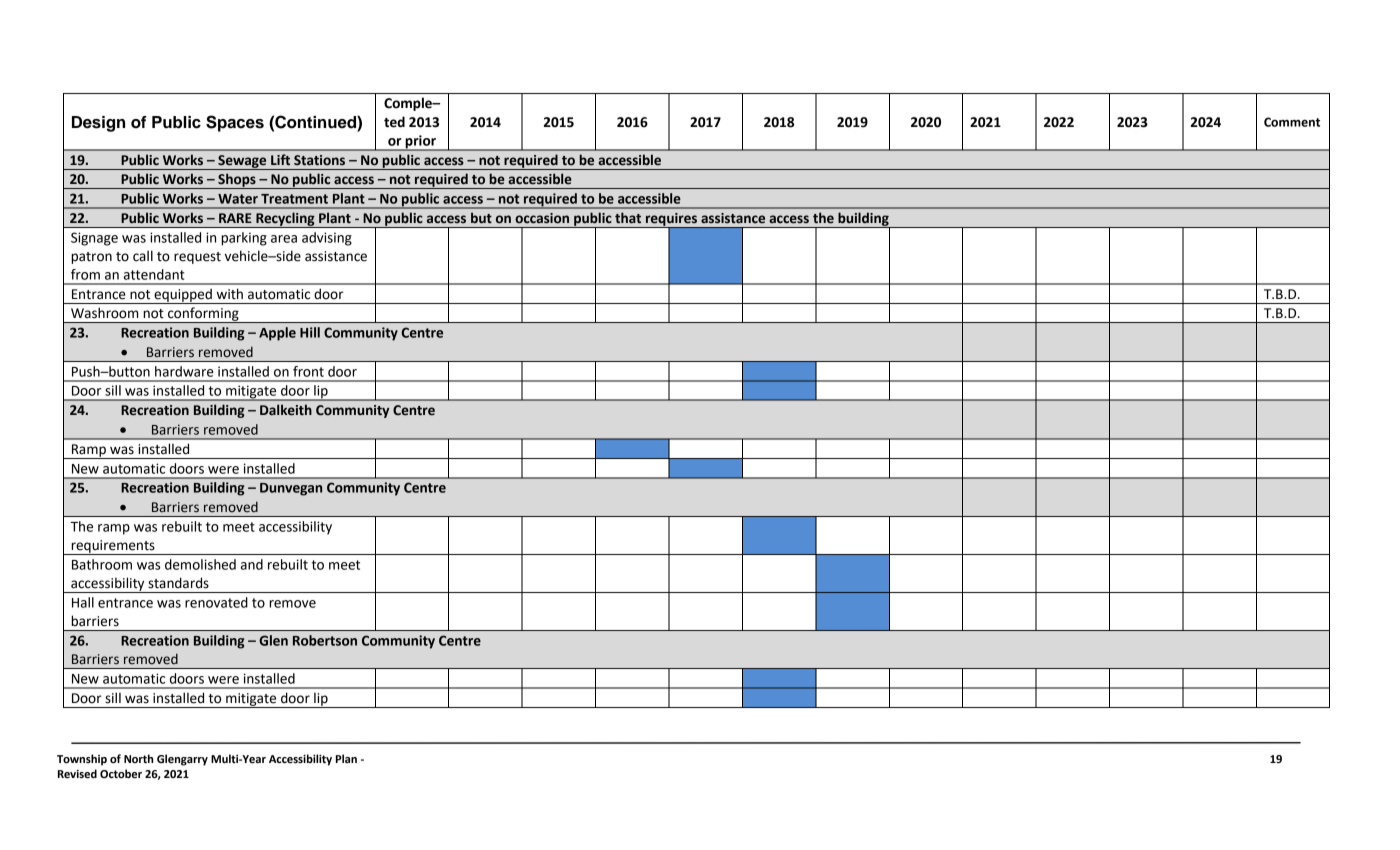 This page has width=1400, height=850. Describe the element at coordinates (277, 334) in the page. I see `Apple` at that location.
